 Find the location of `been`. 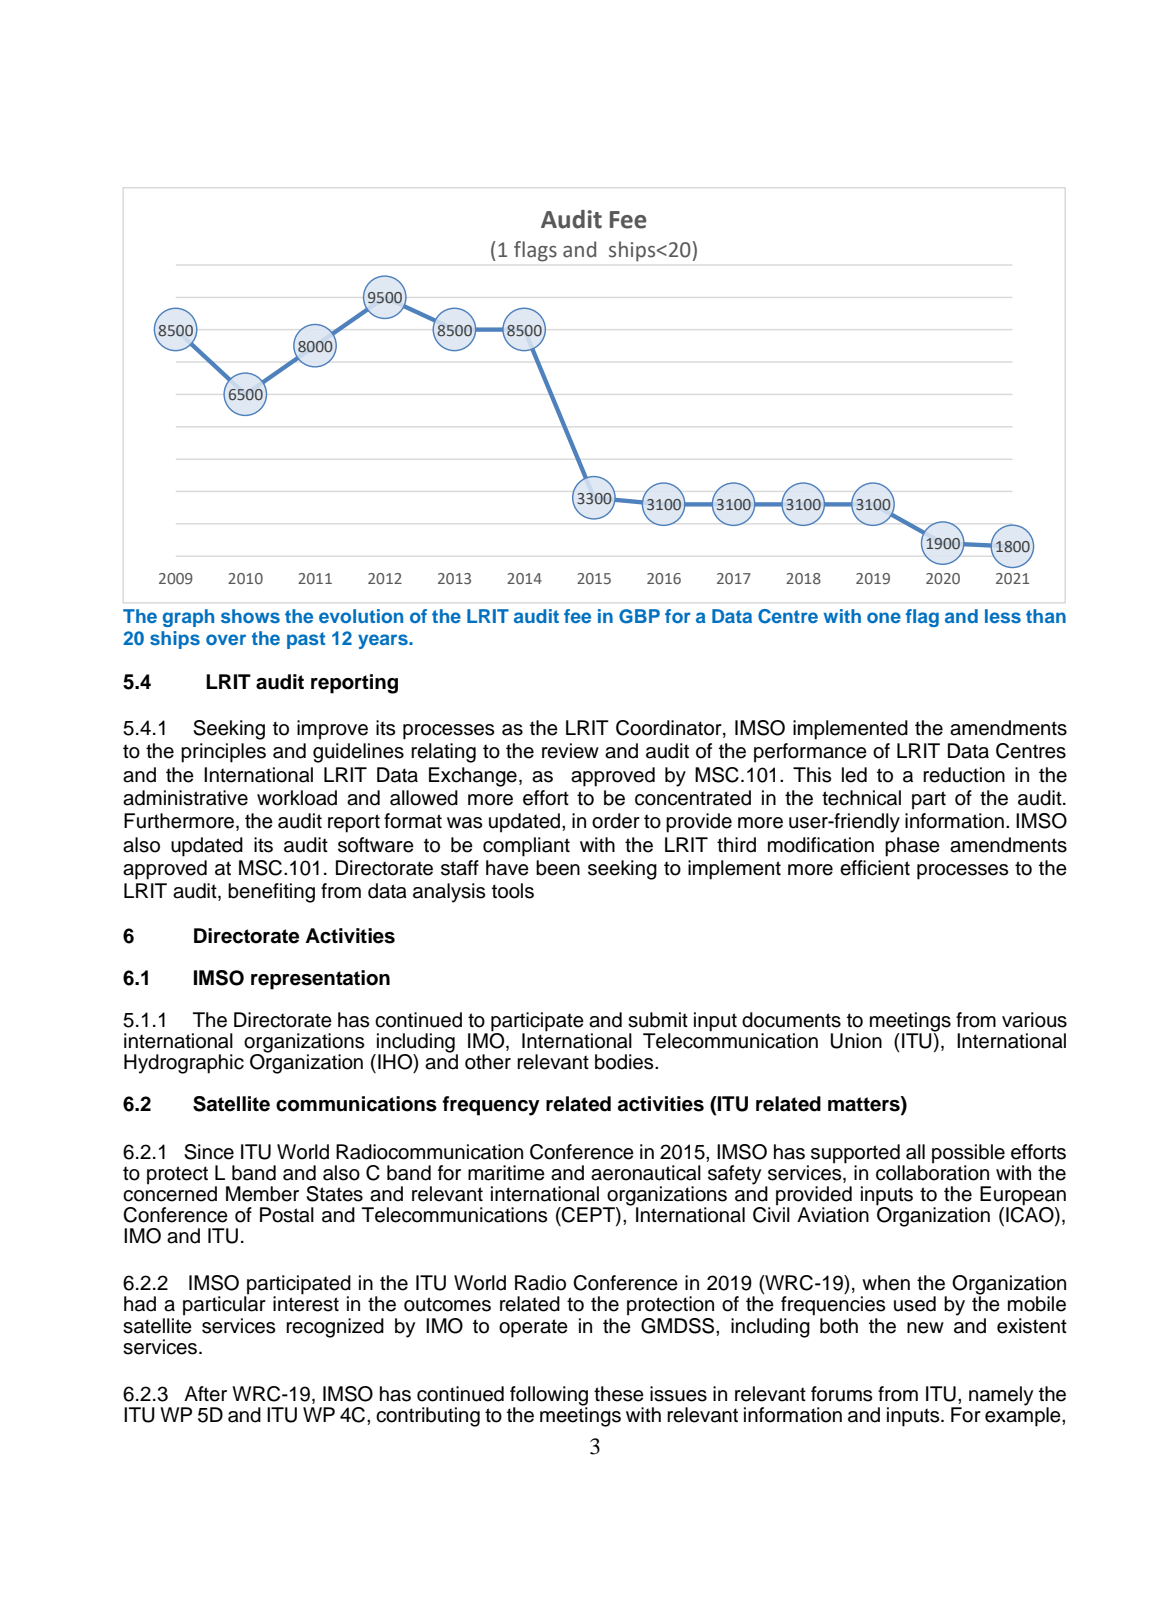

been is located at coordinates (558, 868).
